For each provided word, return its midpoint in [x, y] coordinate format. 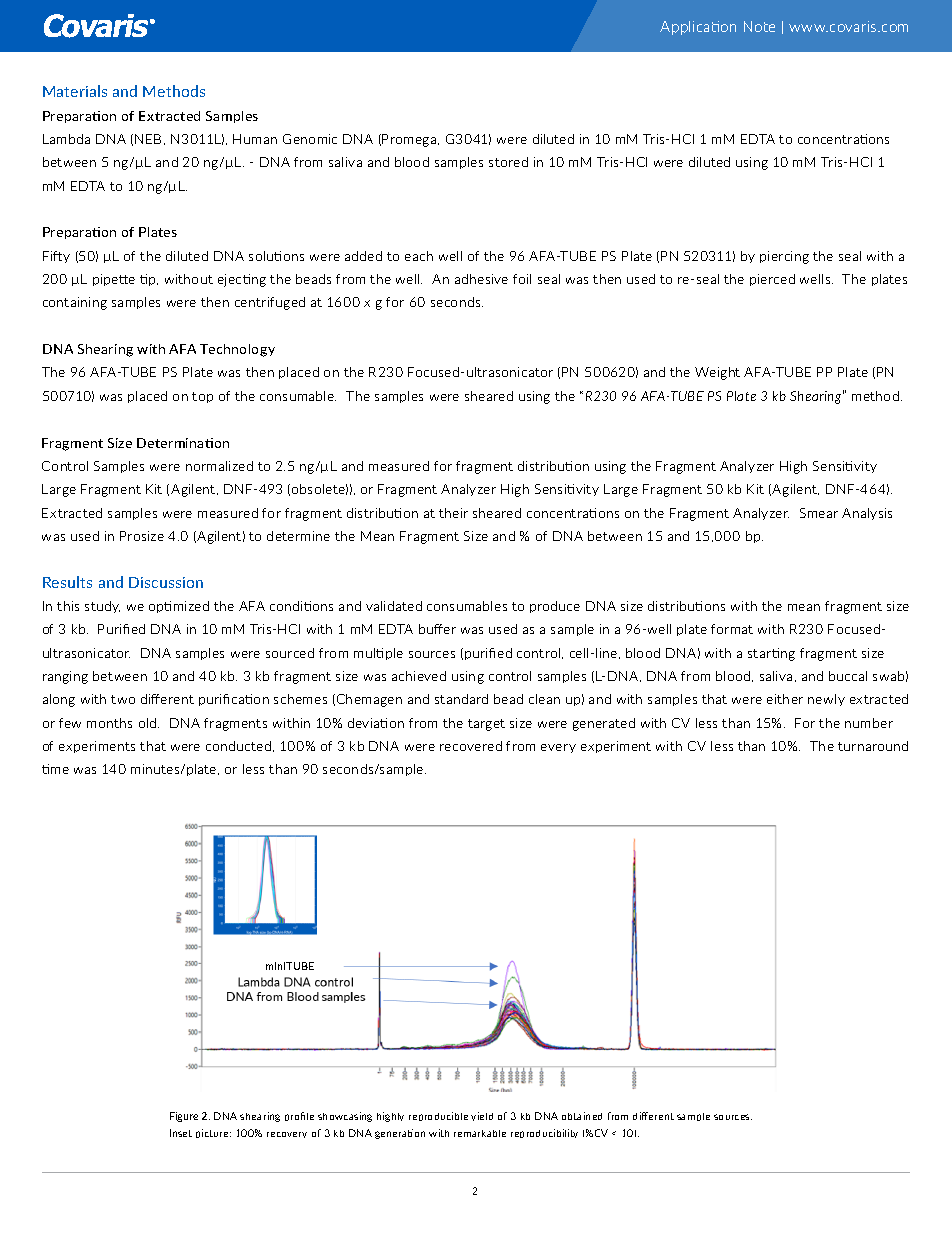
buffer [437, 629]
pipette [114, 280]
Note [759, 26]
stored [508, 162]
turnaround [873, 746]
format [732, 629]
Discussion [166, 582]
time [55, 769]
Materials [75, 91]
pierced [772, 280]
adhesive [481, 279]
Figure [184, 1117]
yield [482, 1116]
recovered [471, 746]
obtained [582, 1116]
